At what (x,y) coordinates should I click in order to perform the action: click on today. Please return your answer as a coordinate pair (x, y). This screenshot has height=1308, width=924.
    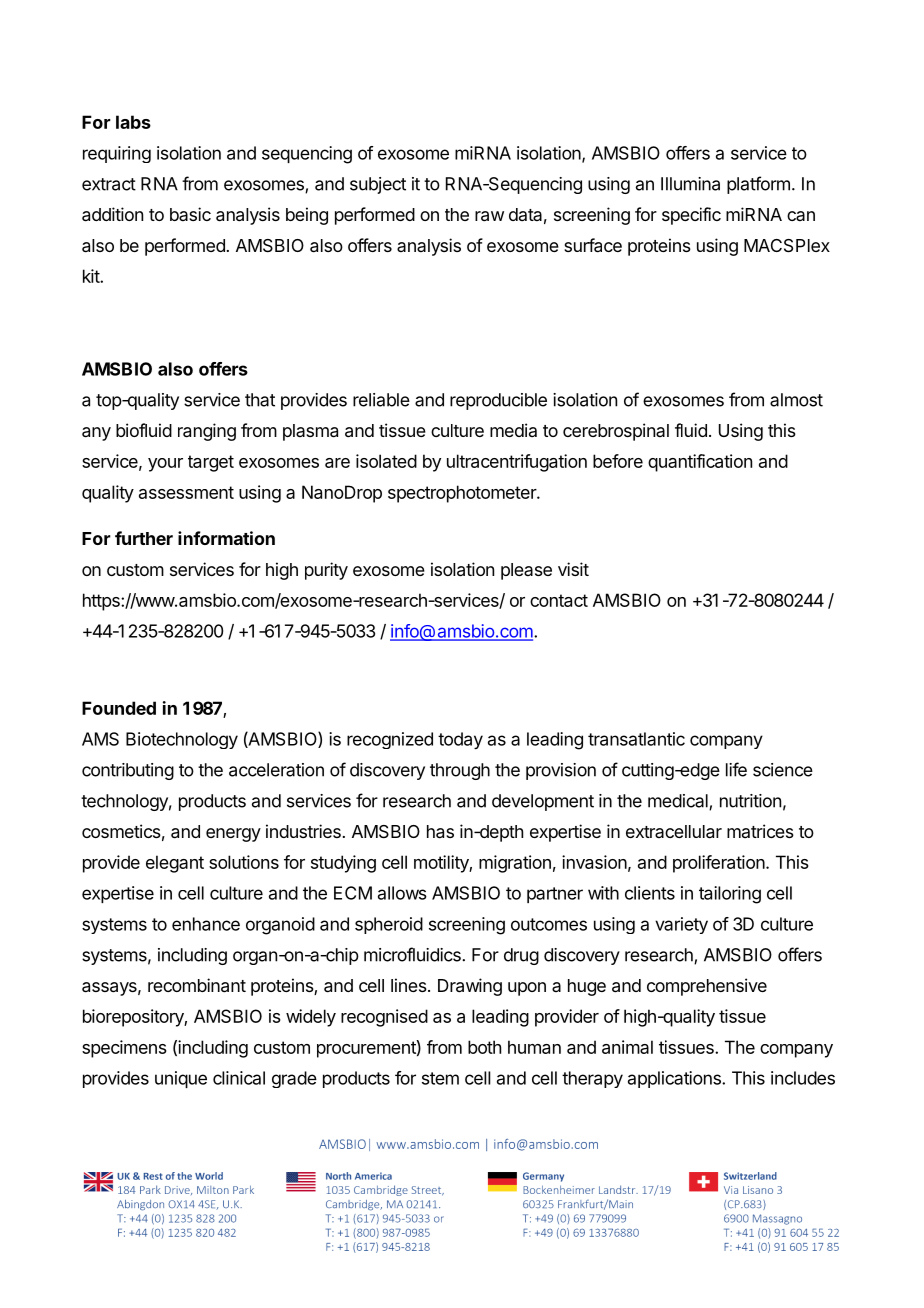
    Looking at the image, I should click on (460, 741).
